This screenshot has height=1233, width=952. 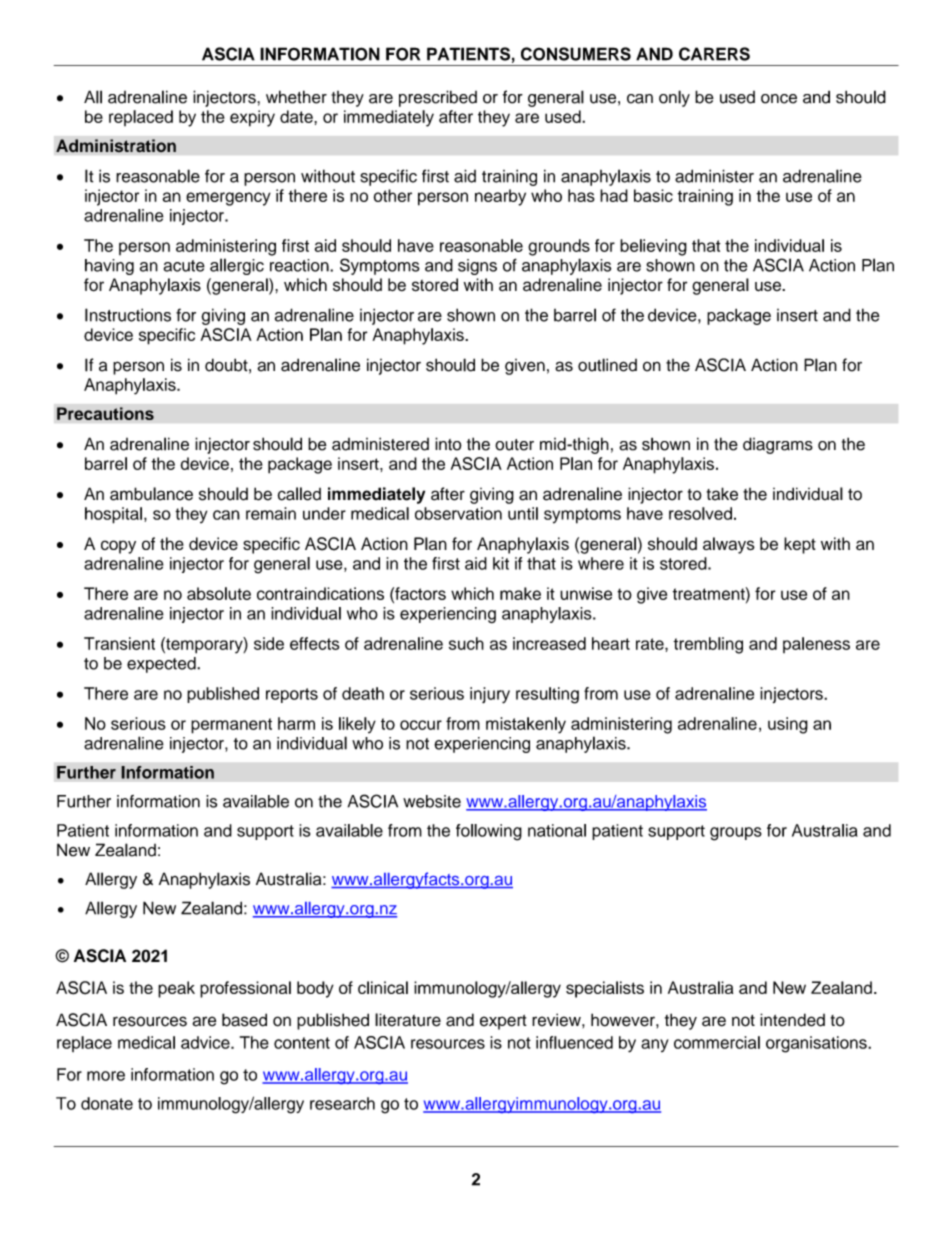 I want to click on expert, so click(x=503, y=1022).
